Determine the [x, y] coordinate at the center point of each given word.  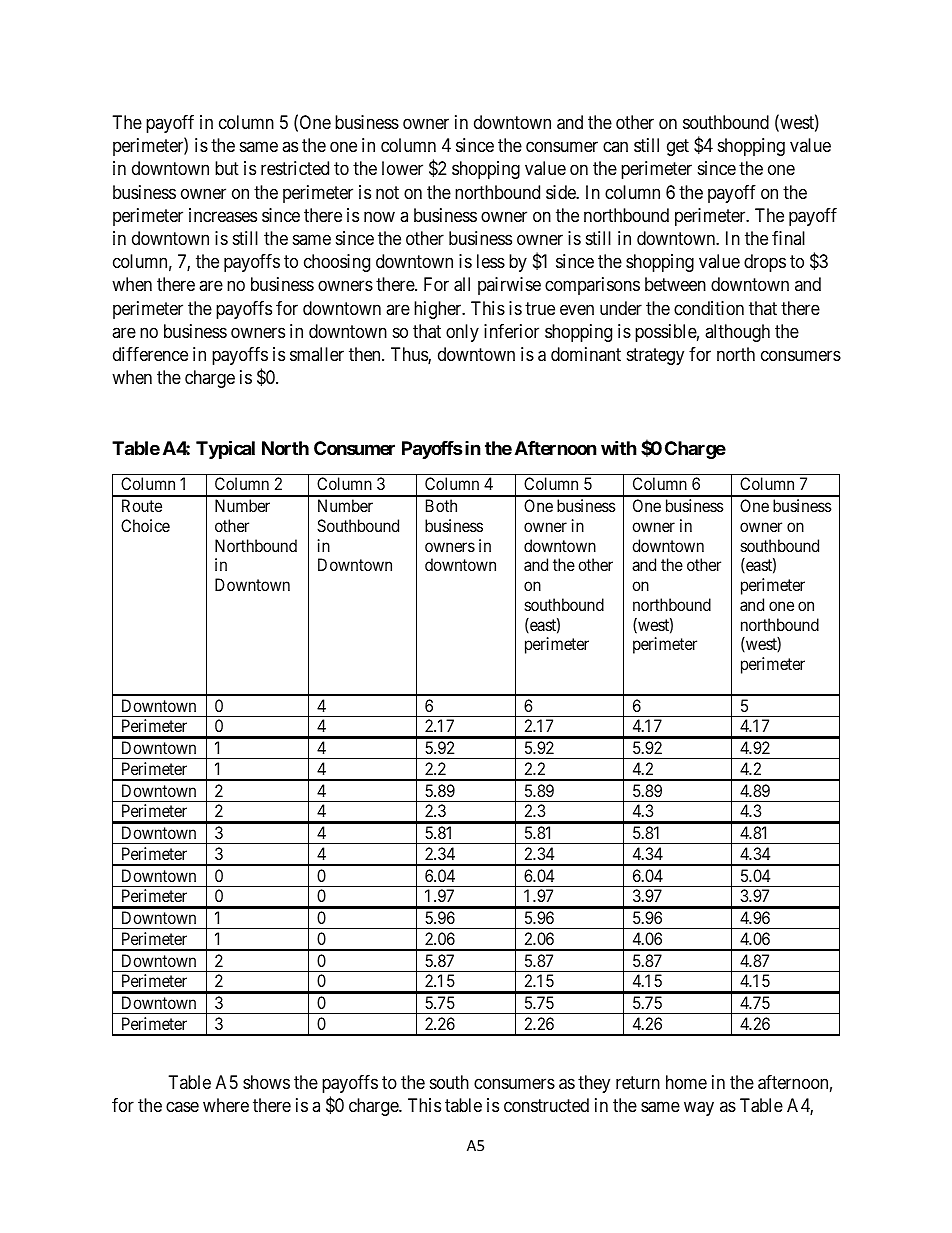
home [686, 1082]
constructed [546, 1105]
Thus [410, 355]
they [594, 1084]
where [226, 1105]
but [227, 168]
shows [266, 1082]
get [678, 147]
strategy [655, 356]
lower [402, 168]
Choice [145, 525]
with [619, 447]
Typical [225, 449]
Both [441, 505]
